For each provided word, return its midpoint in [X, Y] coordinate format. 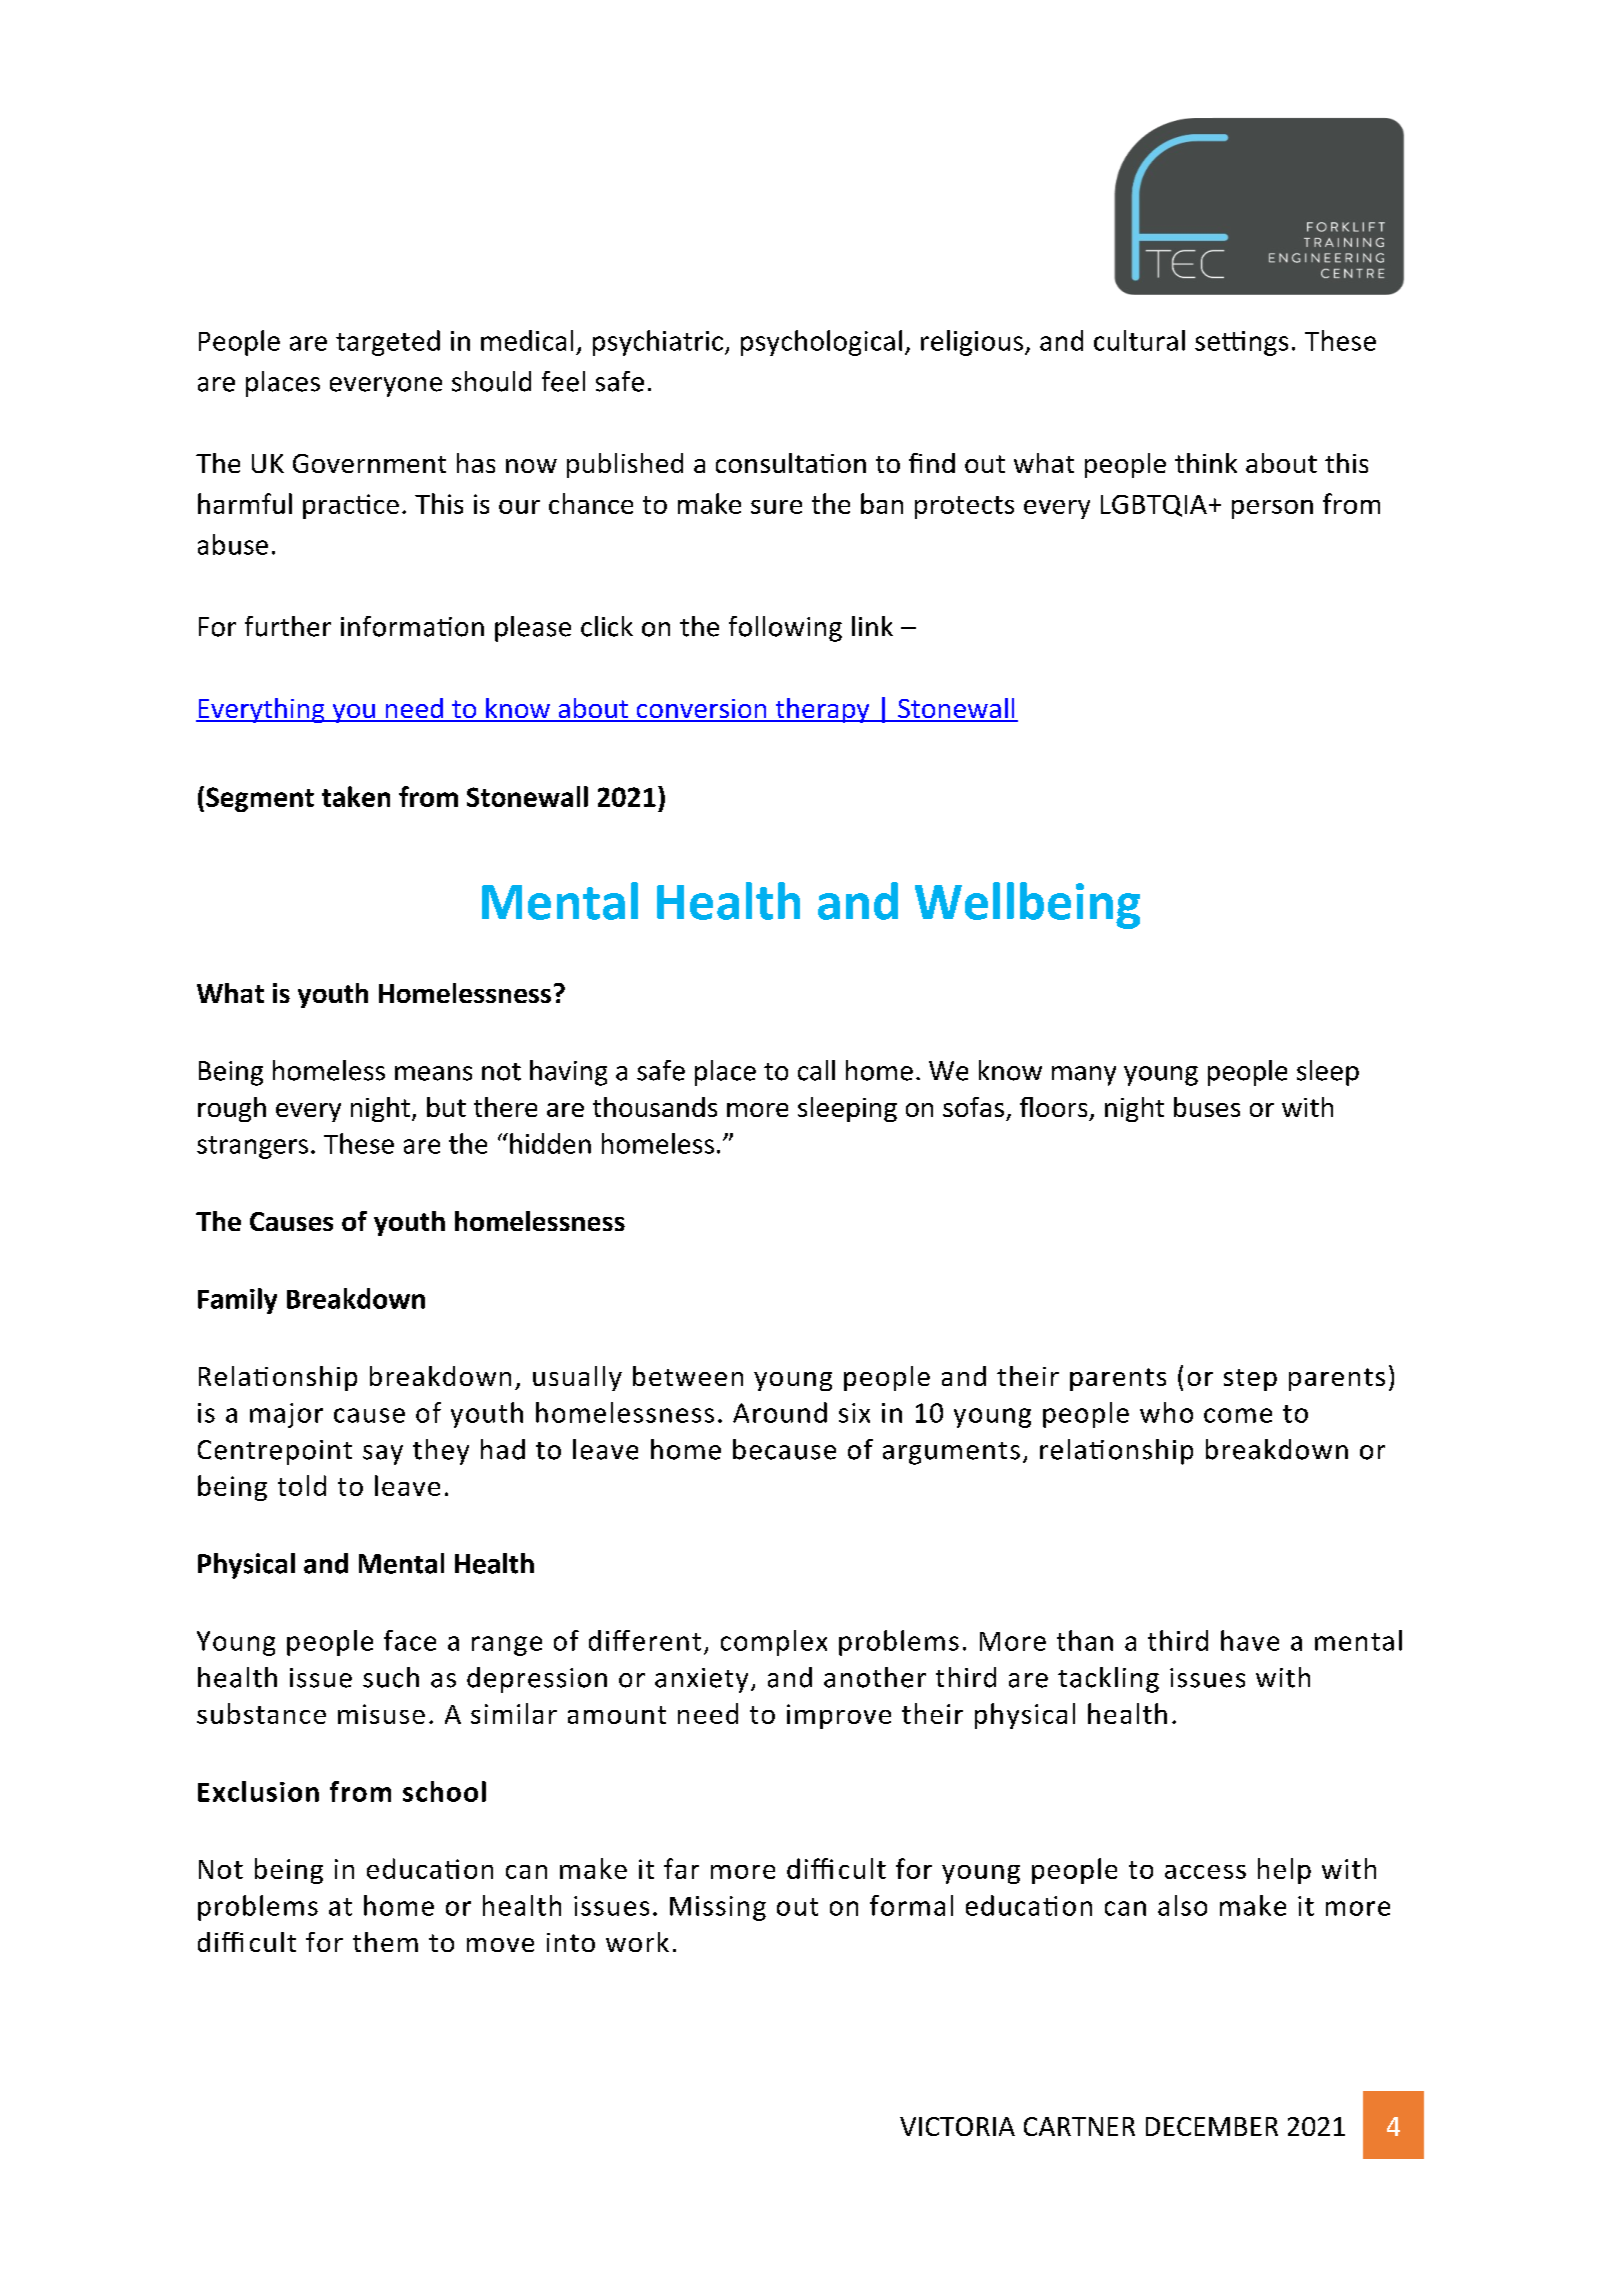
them [385, 1942]
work [637, 1942]
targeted [388, 343]
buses [1207, 1107]
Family [237, 1301]
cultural [1139, 340]
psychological [821, 343]
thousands [655, 1107]
